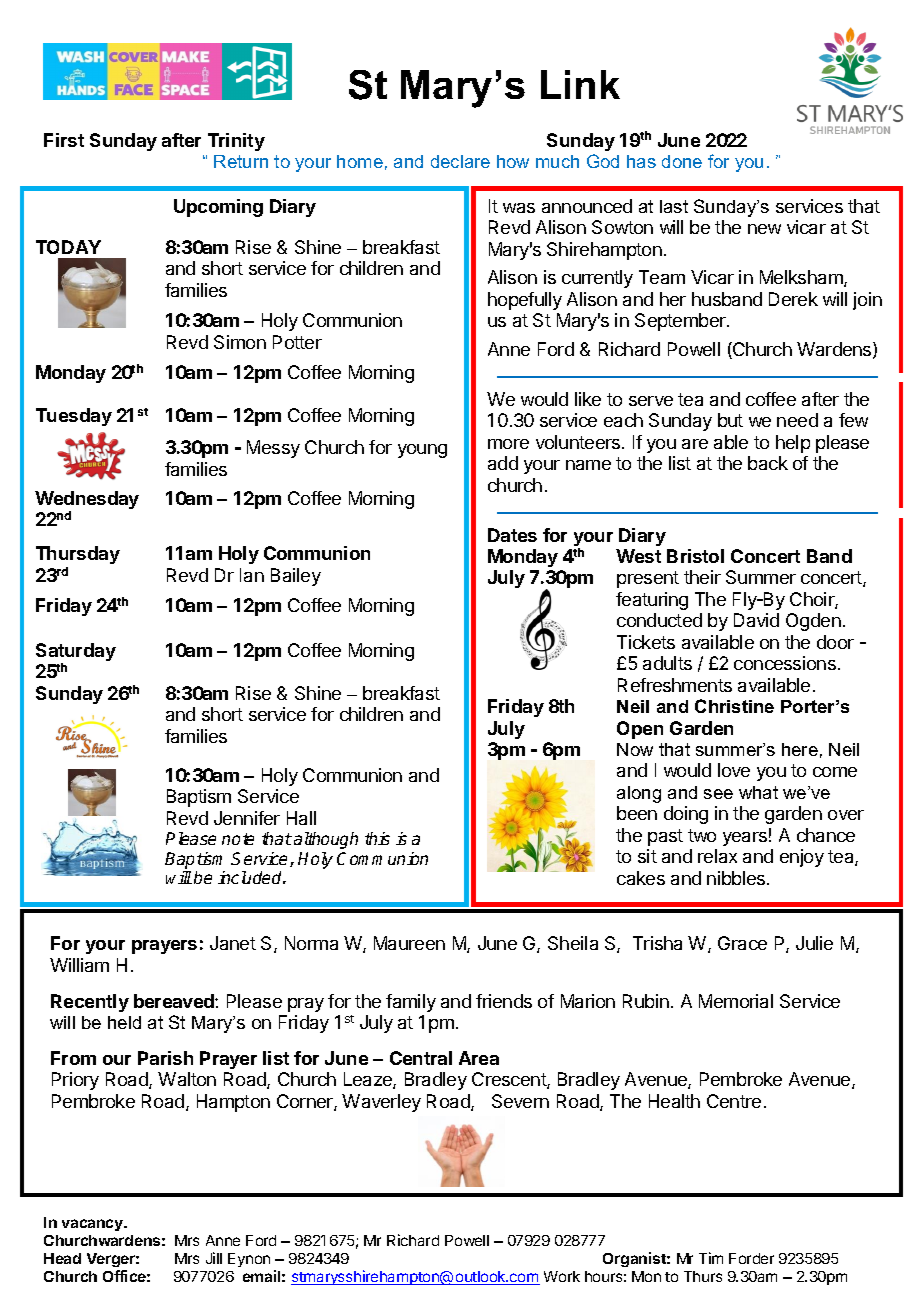 This screenshot has height=1308, width=924. What do you see at coordinates (562, 1276) in the screenshot?
I see `Work` at bounding box center [562, 1276].
